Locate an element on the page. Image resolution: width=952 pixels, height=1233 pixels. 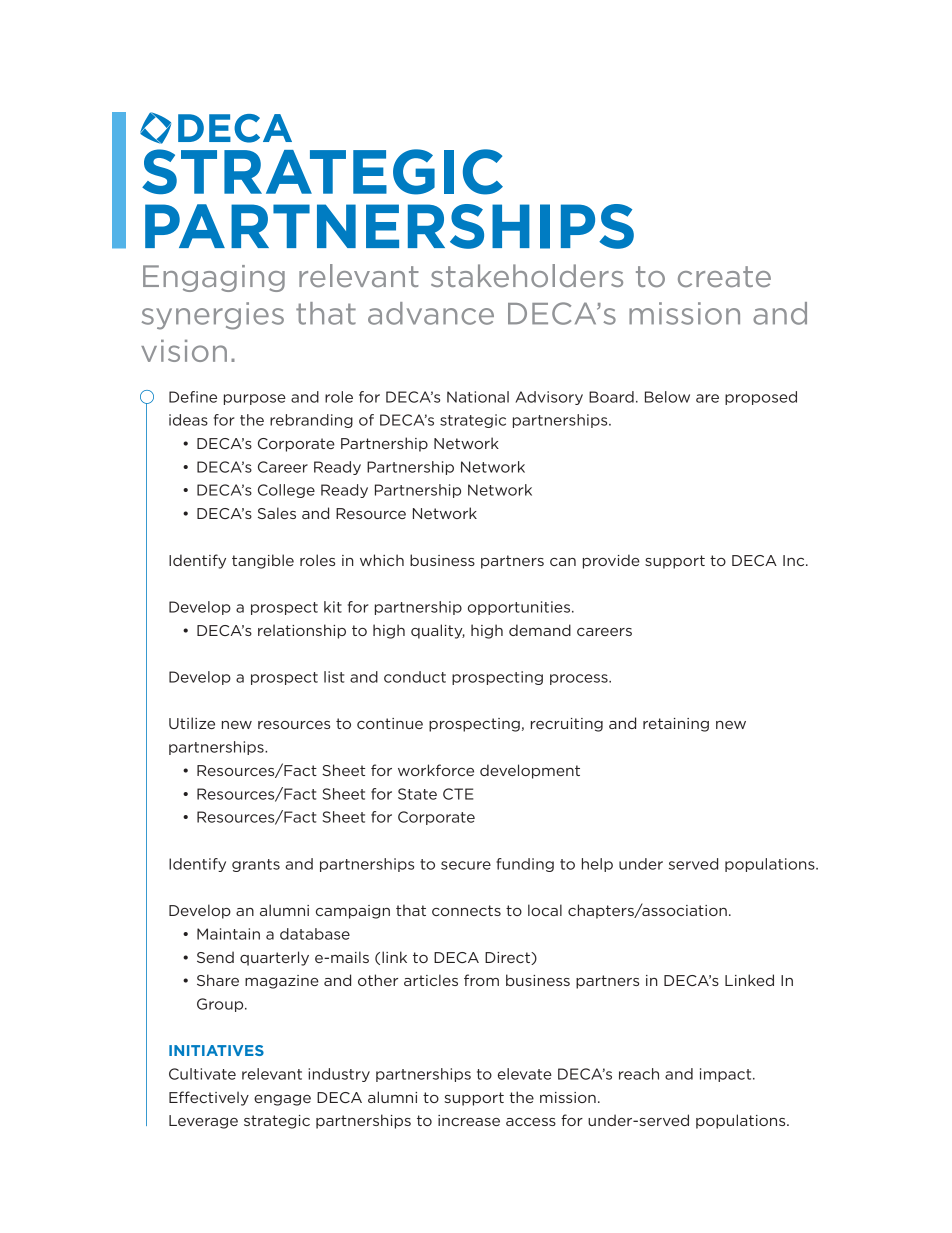
create is located at coordinates (724, 277).
